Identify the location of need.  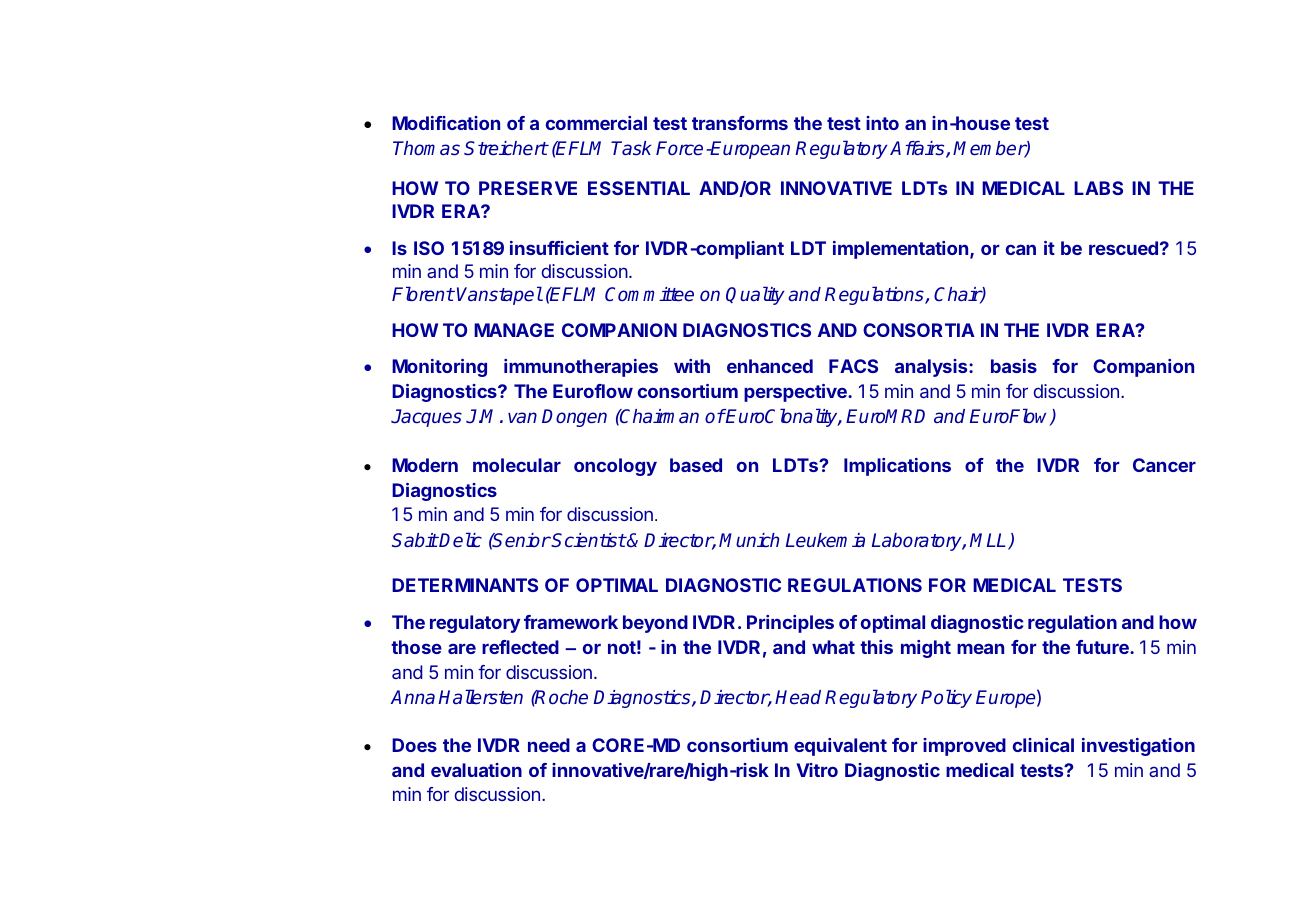
(549, 745).
